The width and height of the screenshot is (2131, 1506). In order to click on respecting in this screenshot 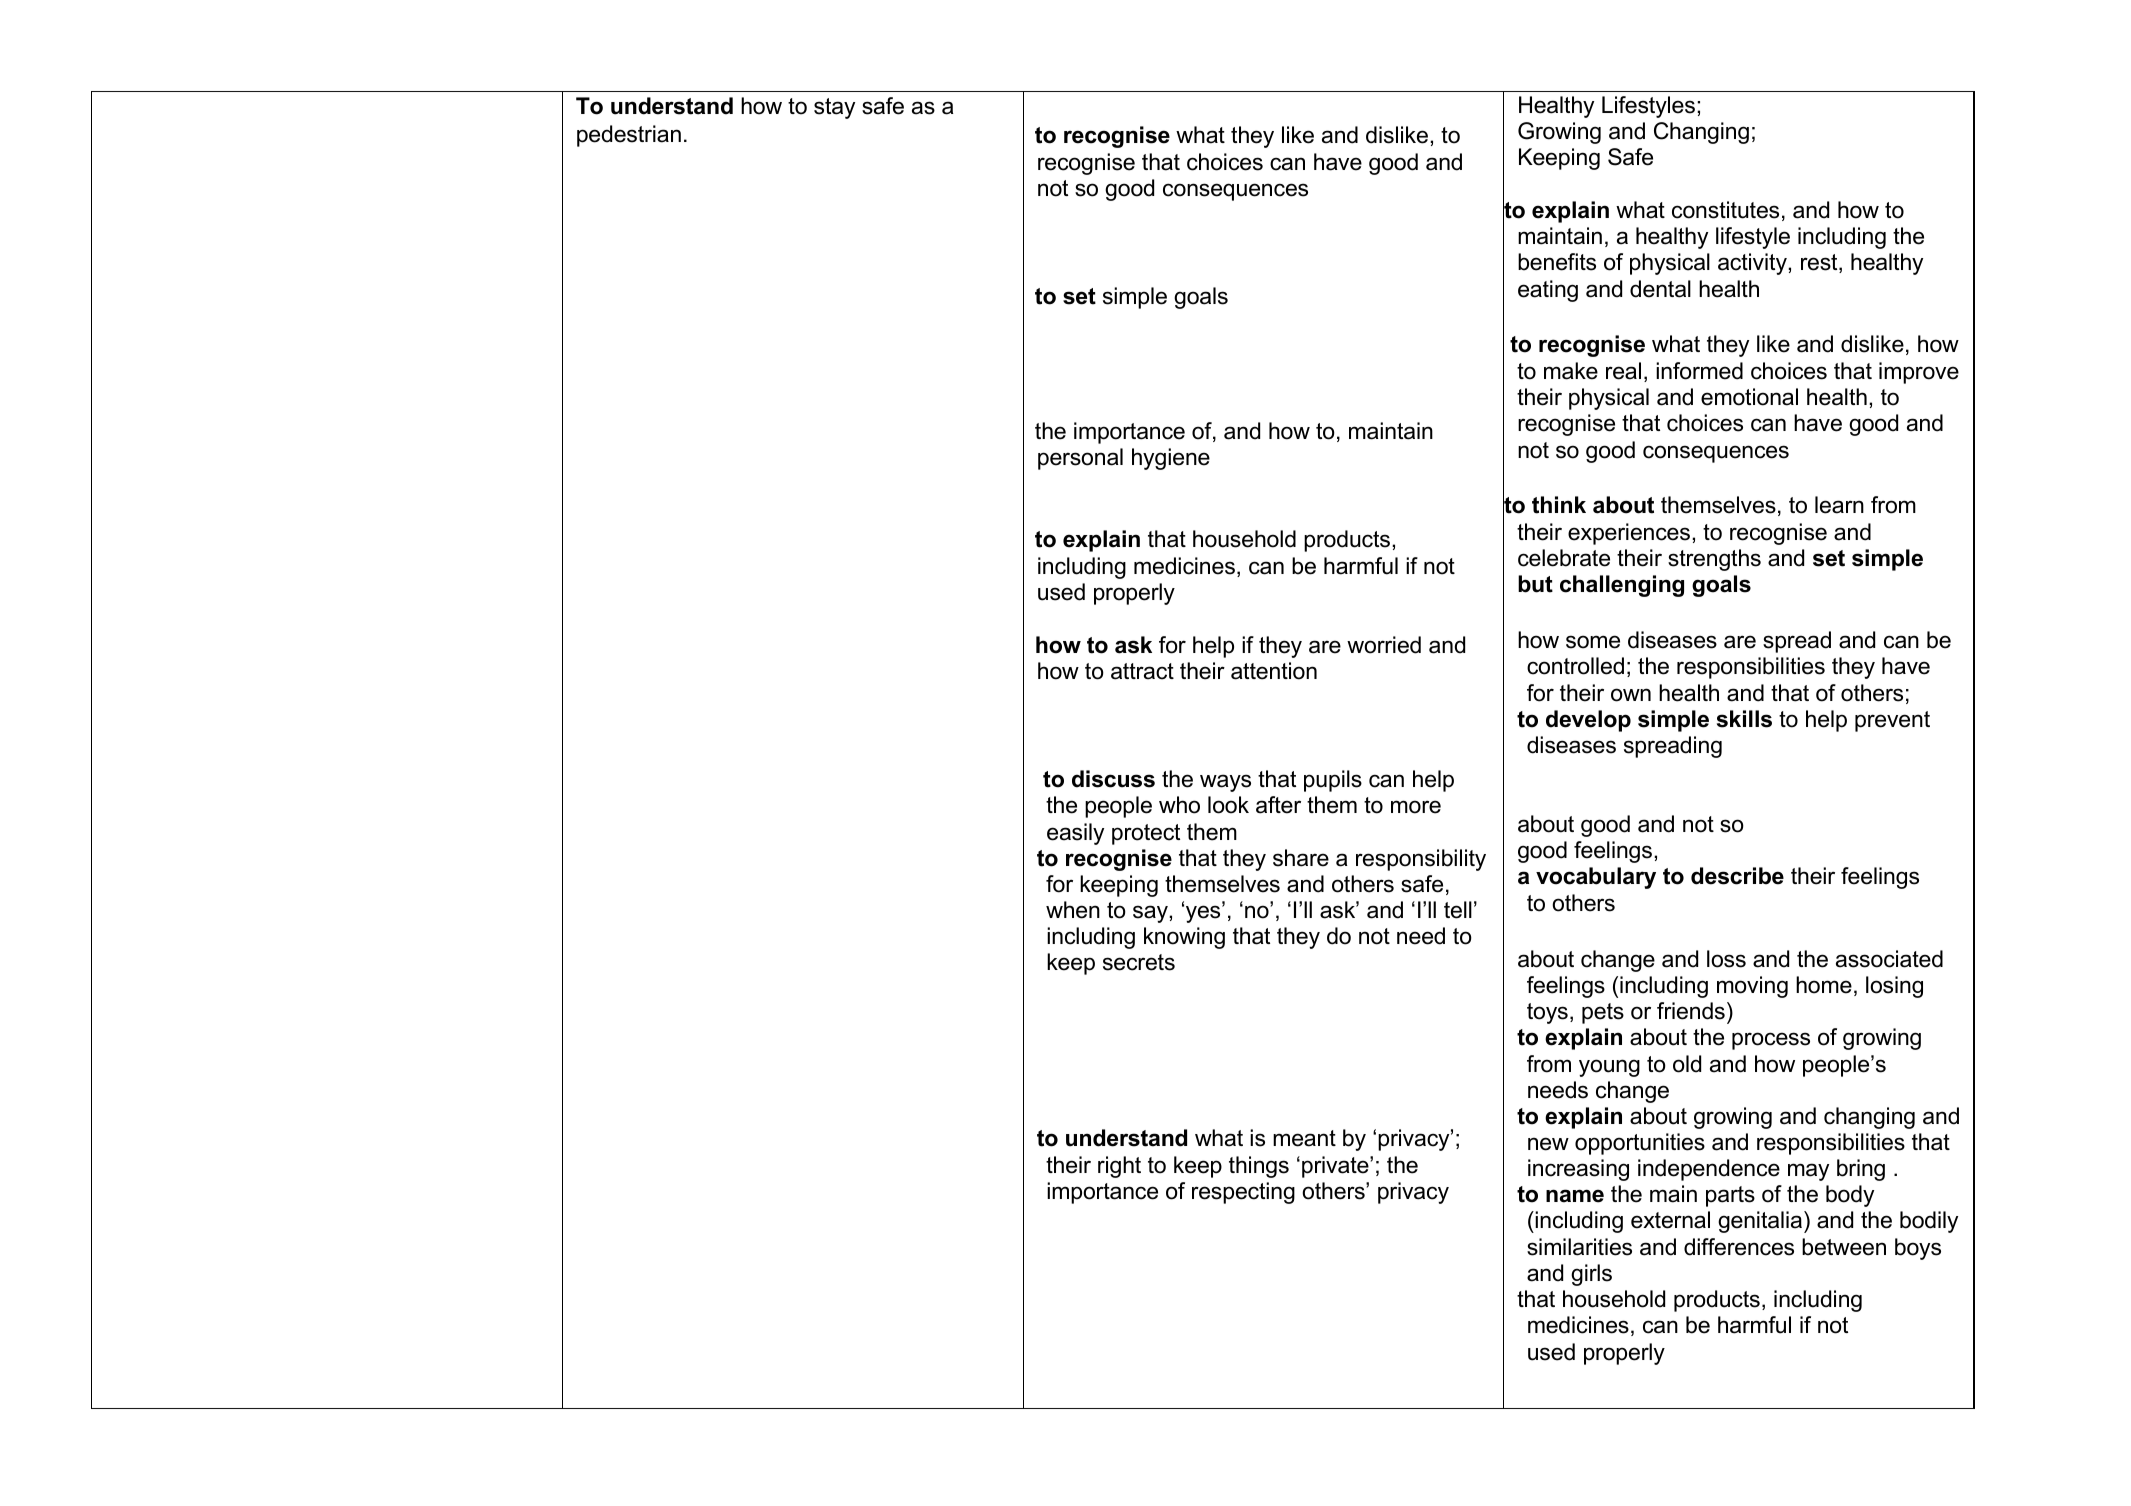, I will do `click(1243, 1193)`.
